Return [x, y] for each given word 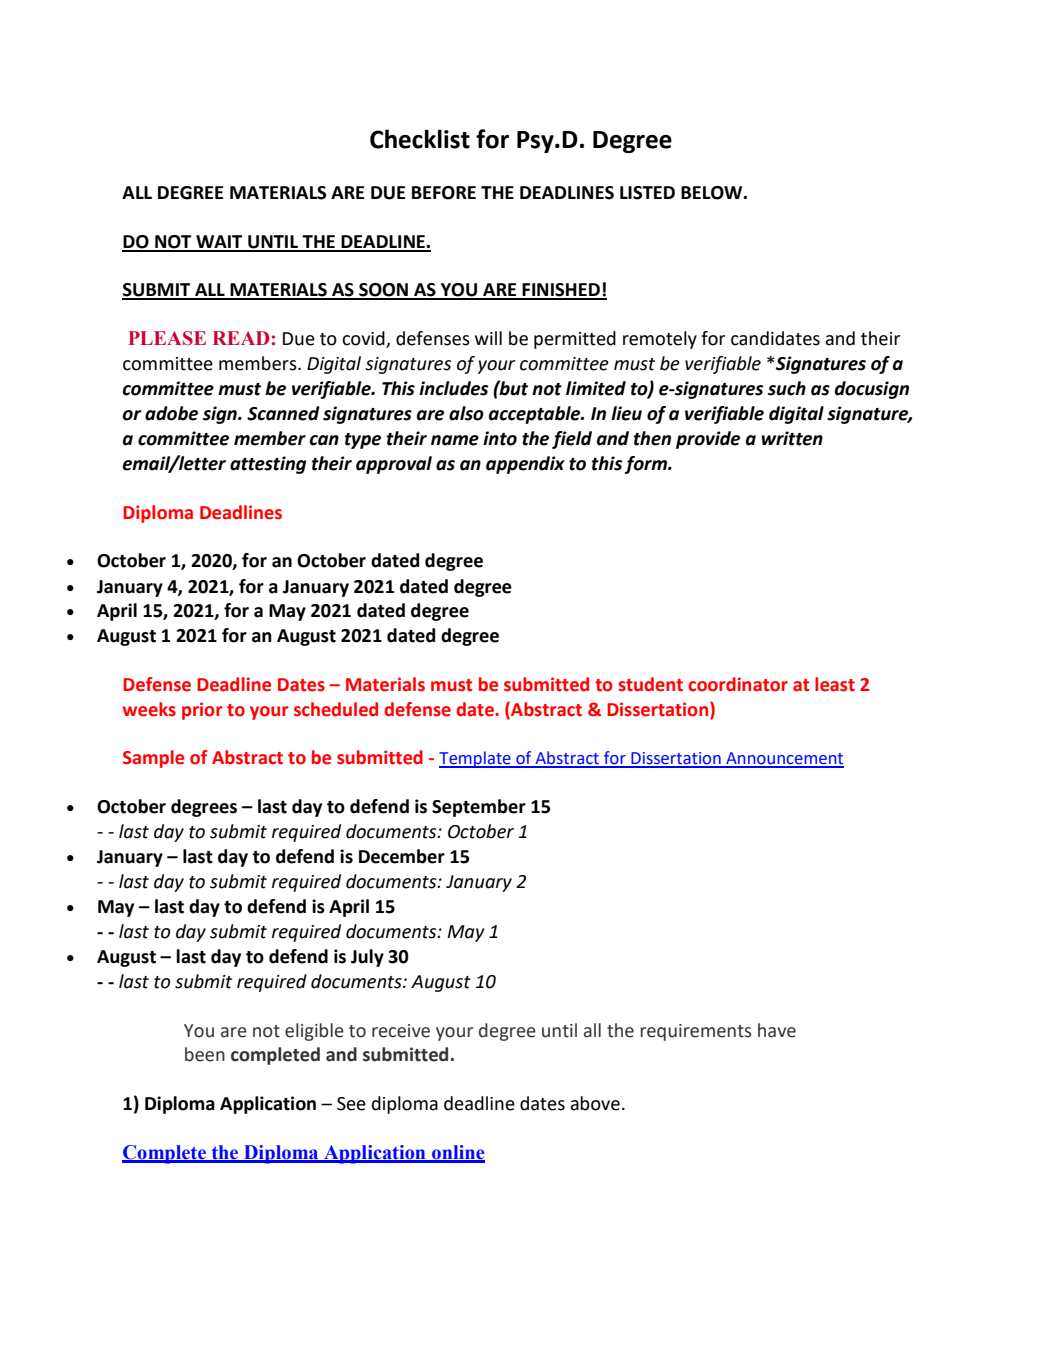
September [479, 808]
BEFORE [444, 193]
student [650, 684]
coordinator [738, 684]
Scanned [283, 413]
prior [202, 711]
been [205, 1054]
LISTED [647, 193]
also [466, 413]
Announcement [784, 759]
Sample [153, 759]
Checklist [420, 139]
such [787, 388]
